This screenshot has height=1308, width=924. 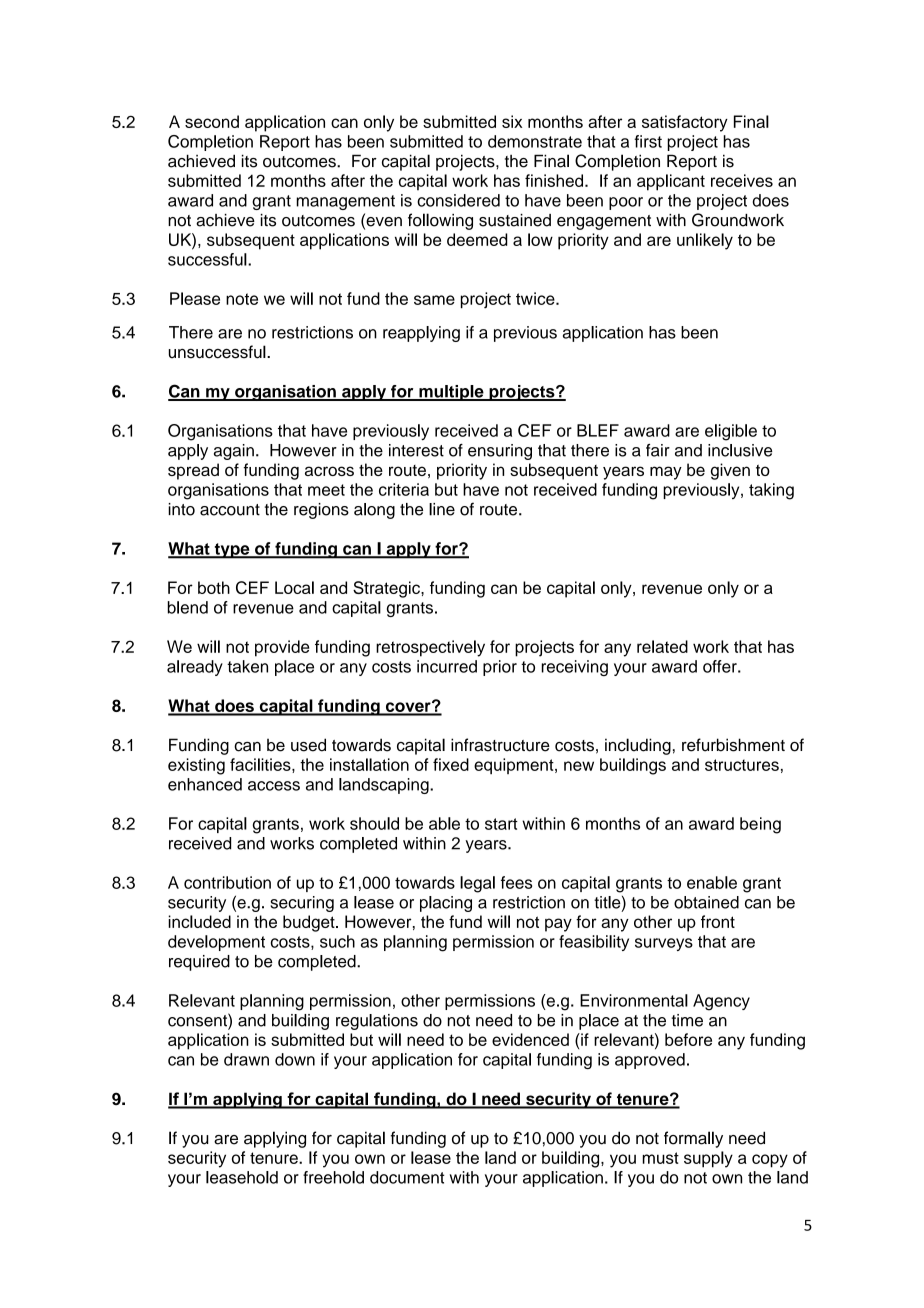 I want to click on freehold, so click(x=333, y=1177).
